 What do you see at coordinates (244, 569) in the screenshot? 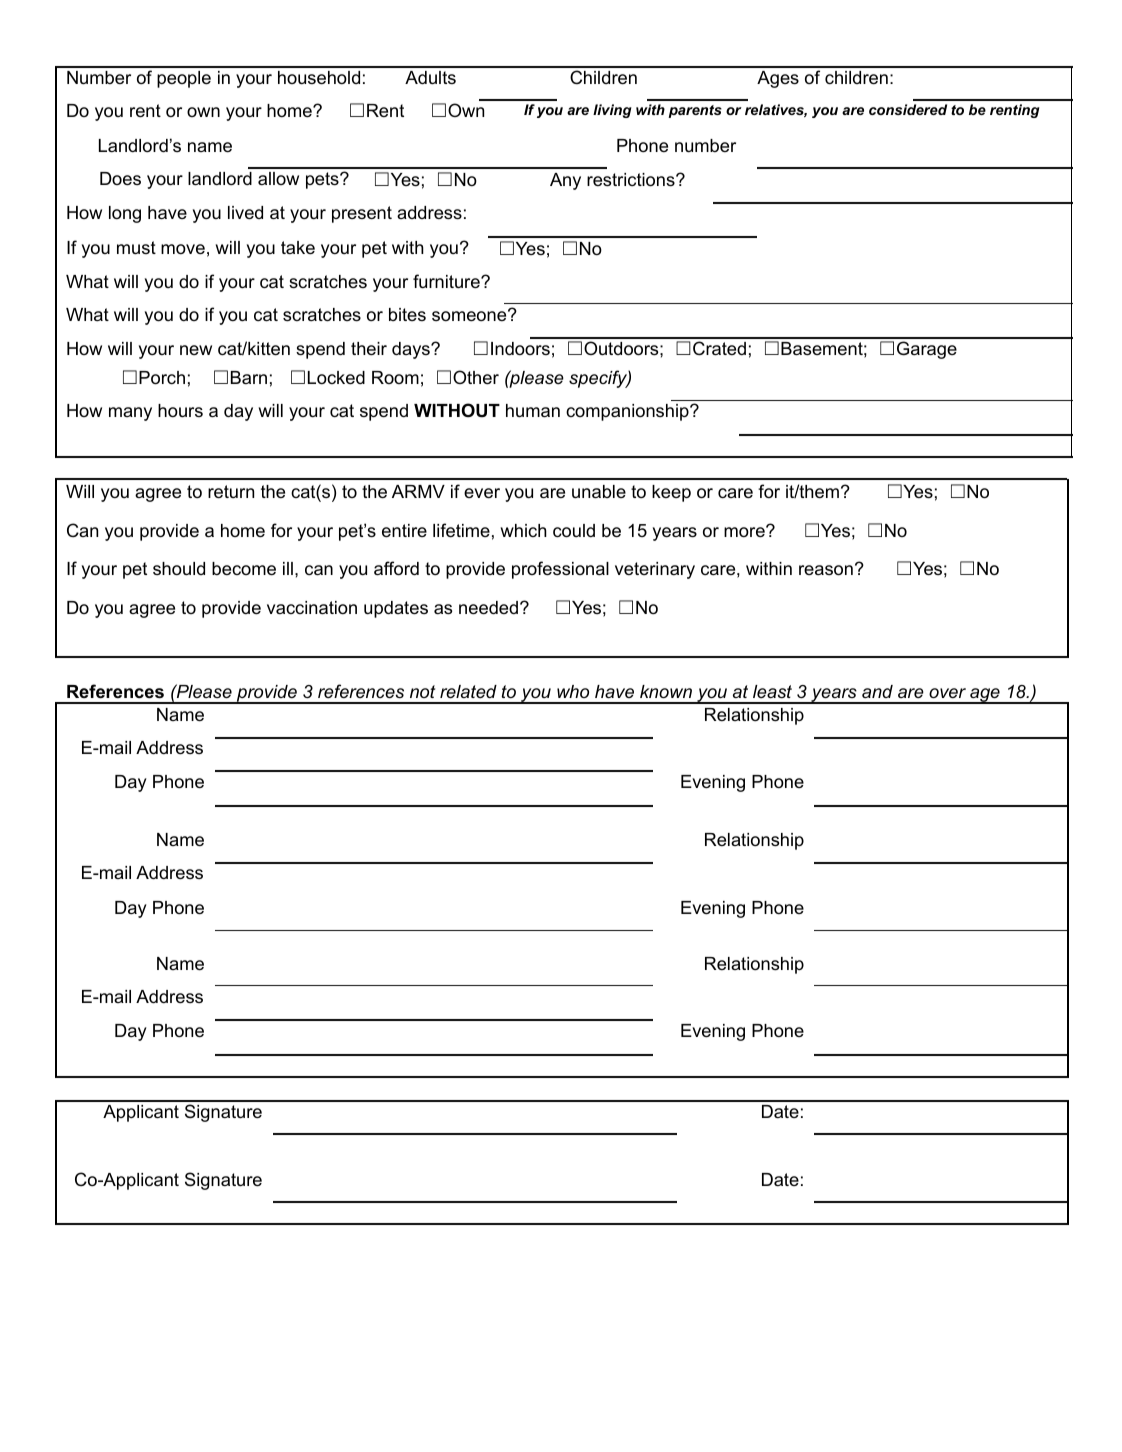
I see `become` at bounding box center [244, 569].
